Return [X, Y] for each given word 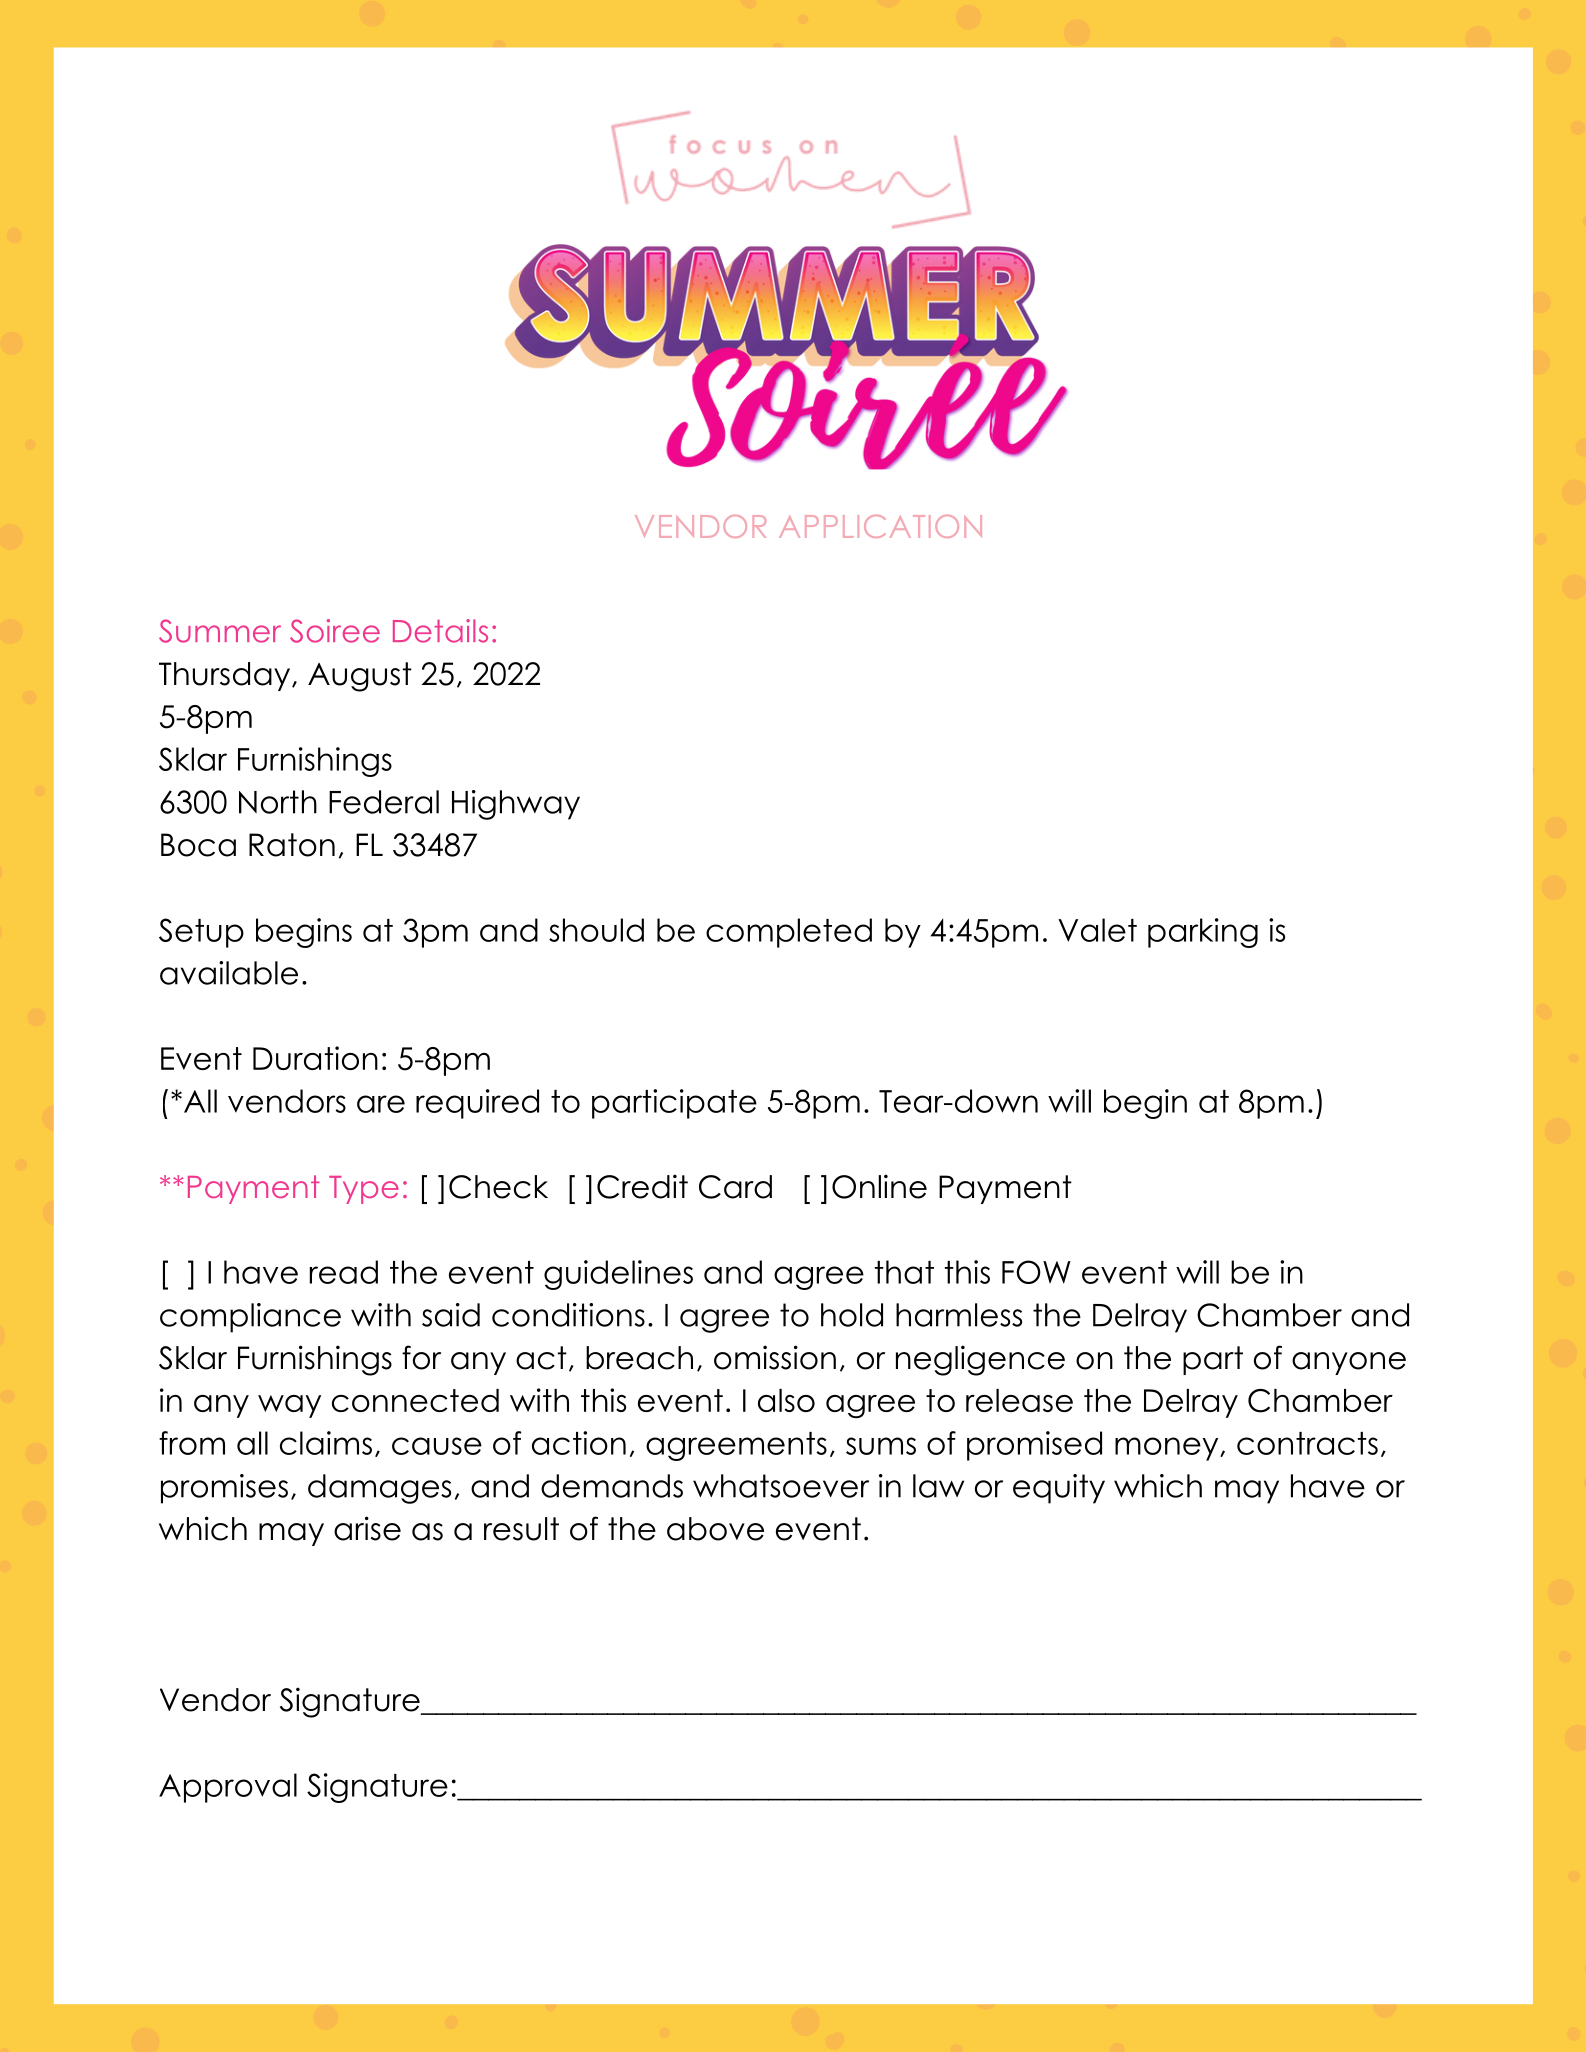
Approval [228, 1788]
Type [364, 1190]
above [715, 1529]
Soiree [335, 631]
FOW [1036, 1272]
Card [735, 1187]
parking [1203, 933]
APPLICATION [880, 526]
